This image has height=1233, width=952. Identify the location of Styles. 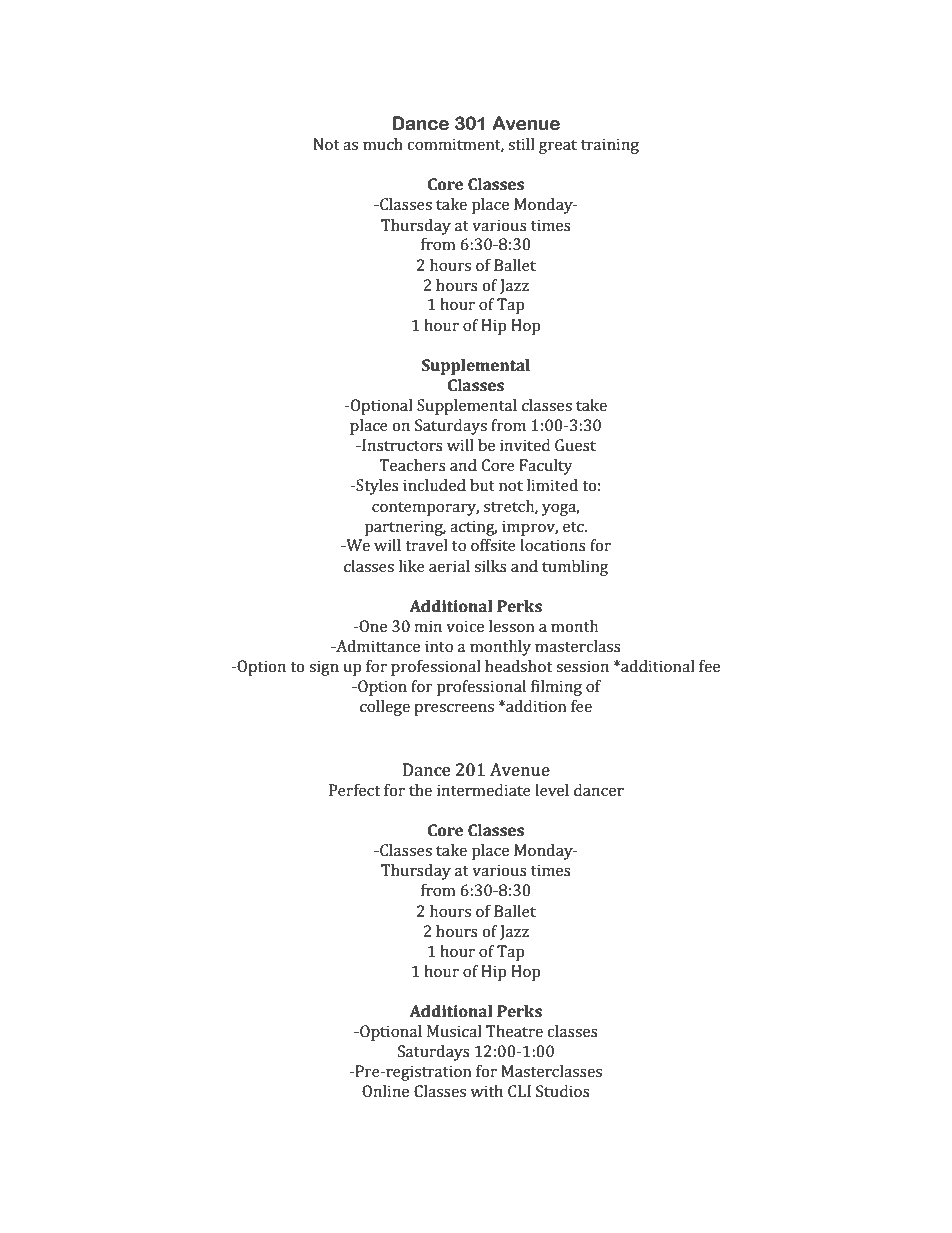
(376, 487).
